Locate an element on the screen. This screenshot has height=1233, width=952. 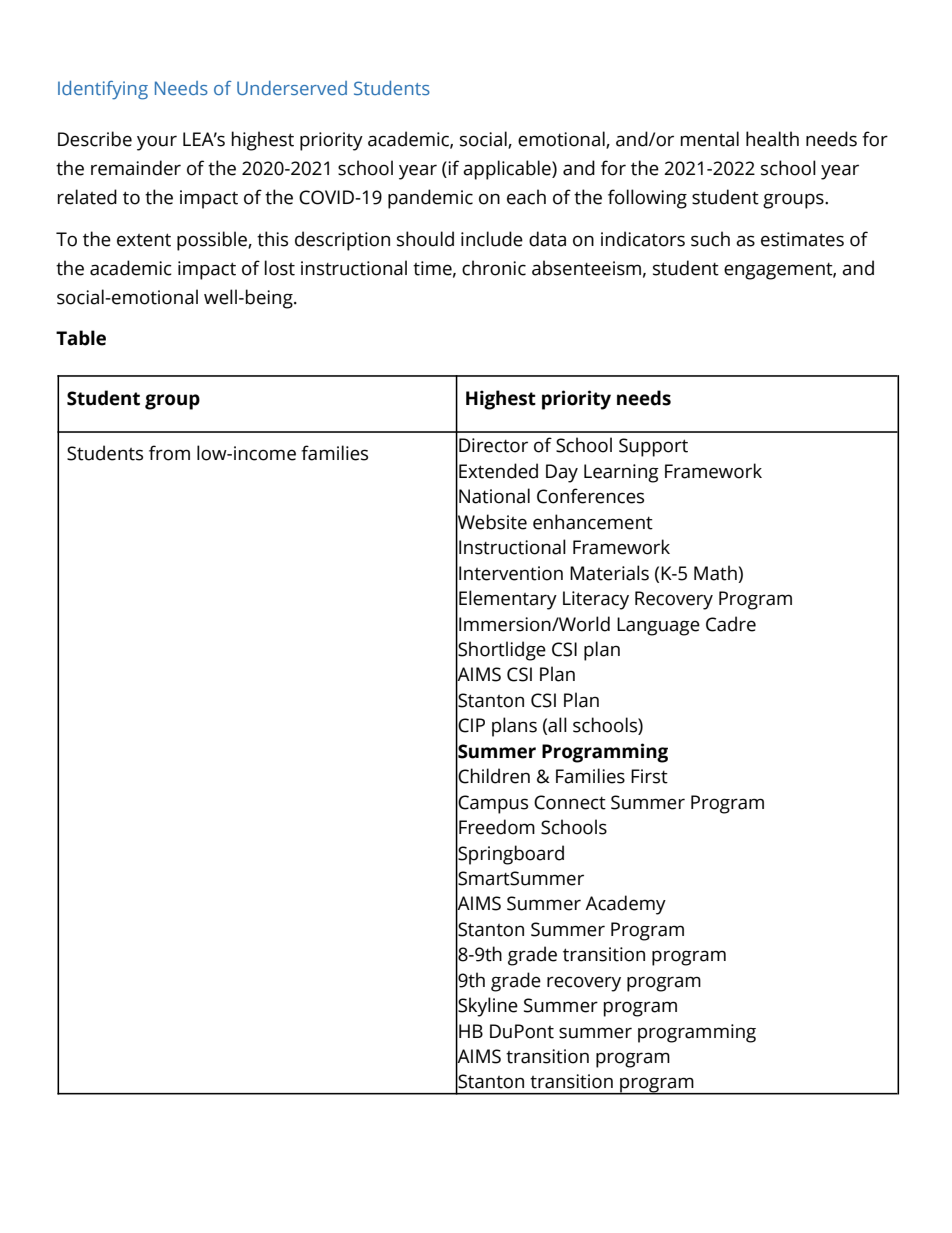
mental is located at coordinates (710, 139).
